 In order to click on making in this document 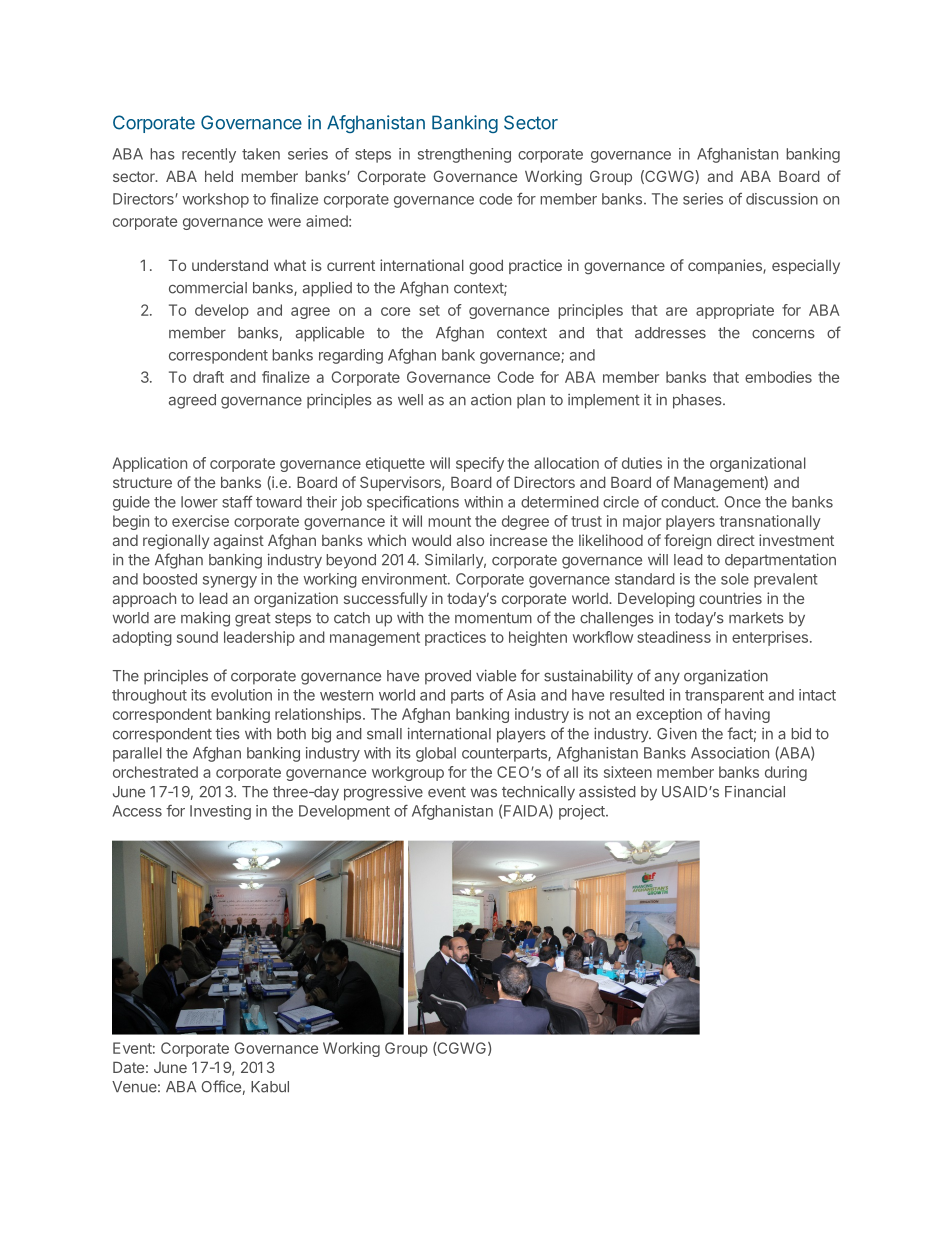, I will do `click(205, 619)`.
